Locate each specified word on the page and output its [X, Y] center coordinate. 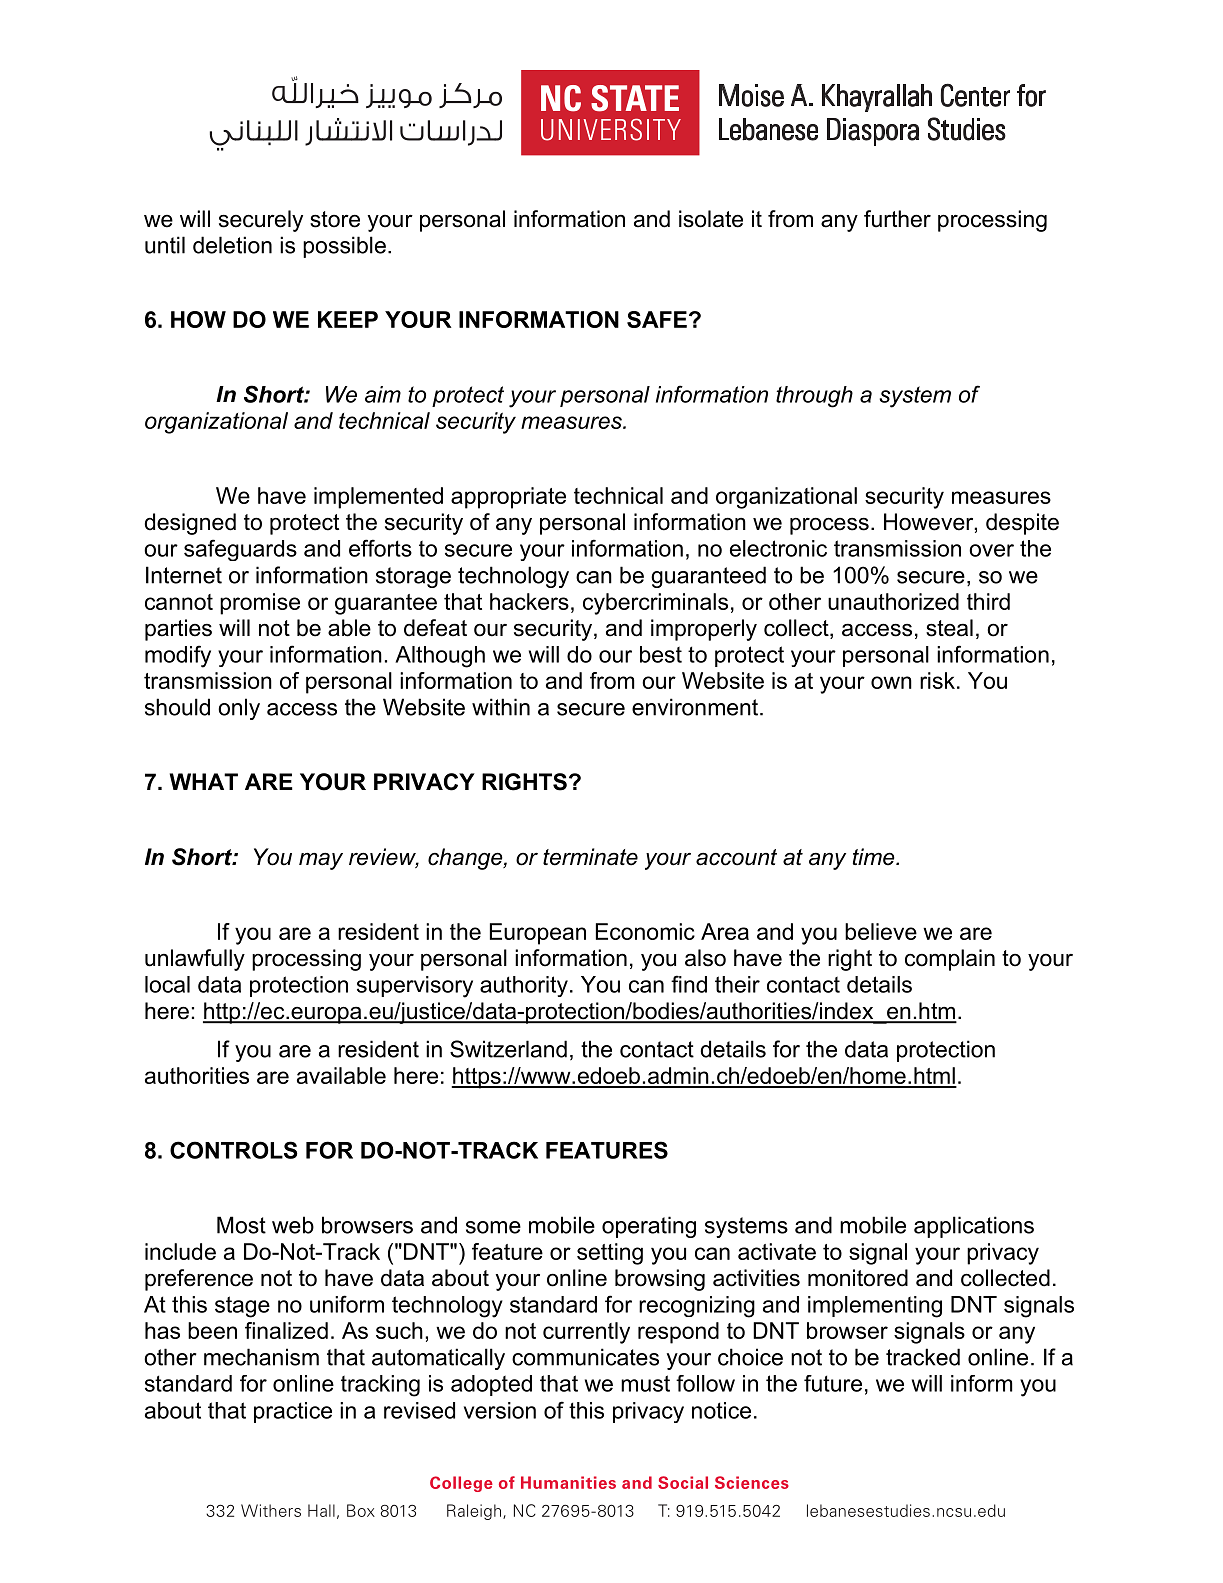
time [875, 857]
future [833, 1383]
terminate [590, 857]
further [897, 219]
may [321, 861]
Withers [271, 1510]
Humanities [568, 1482]
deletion [232, 245]
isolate [711, 219]
